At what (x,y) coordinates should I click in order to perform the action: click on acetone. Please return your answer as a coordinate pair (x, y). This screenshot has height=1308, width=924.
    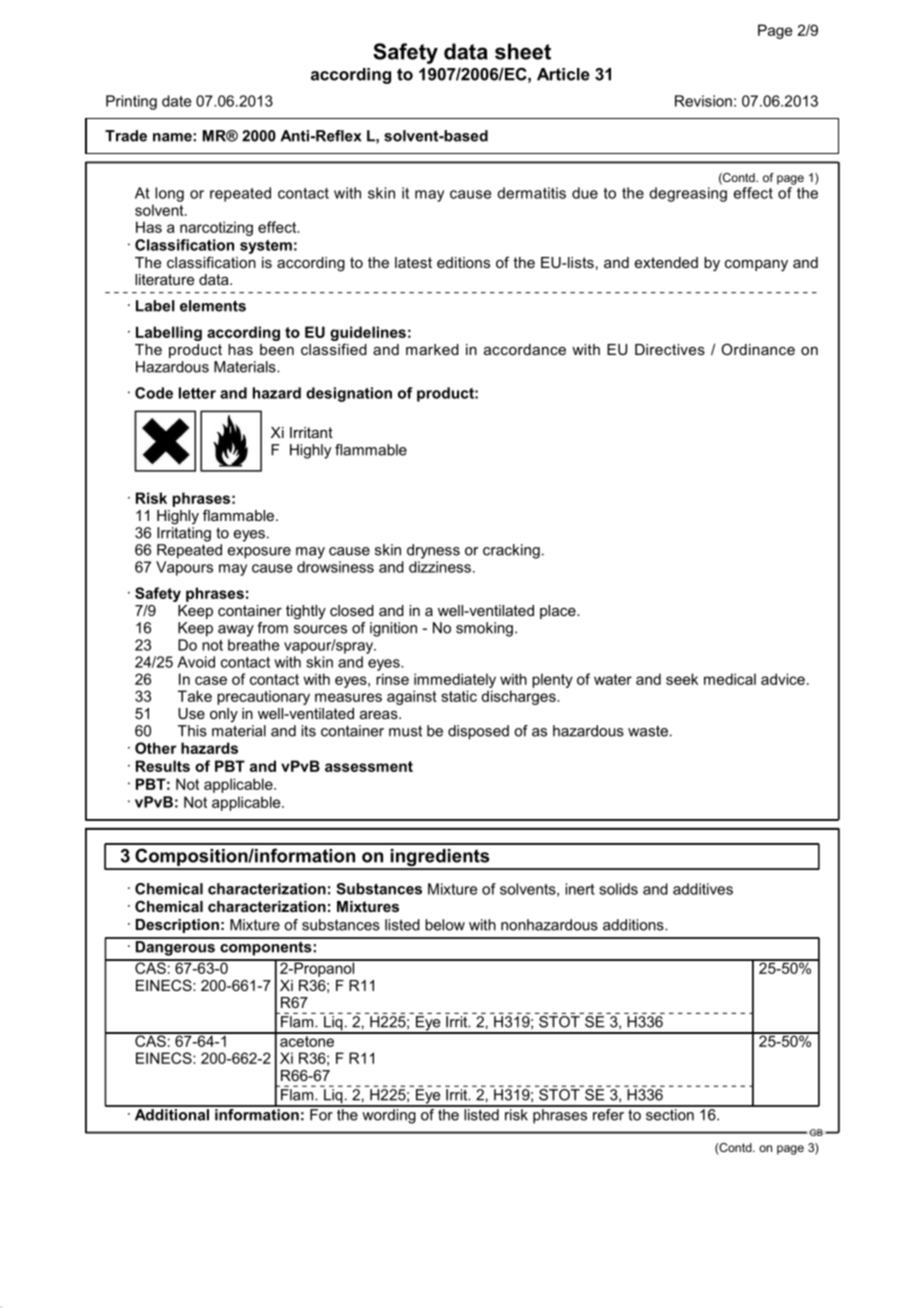
    Looking at the image, I should click on (307, 1040).
